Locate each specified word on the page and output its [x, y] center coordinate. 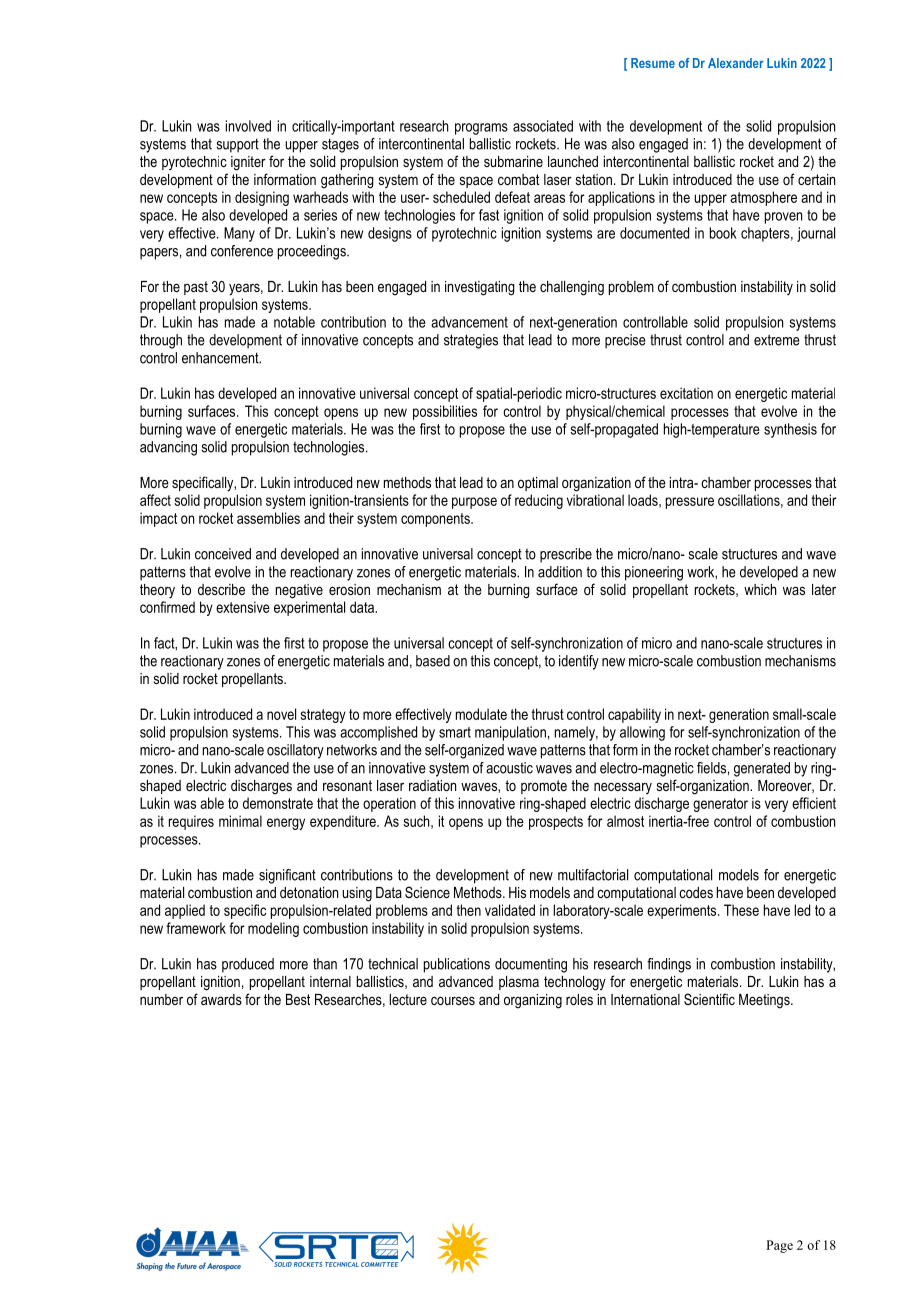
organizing [533, 1001]
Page [779, 1246]
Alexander [736, 63]
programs [481, 129]
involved [248, 126]
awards [221, 999]
